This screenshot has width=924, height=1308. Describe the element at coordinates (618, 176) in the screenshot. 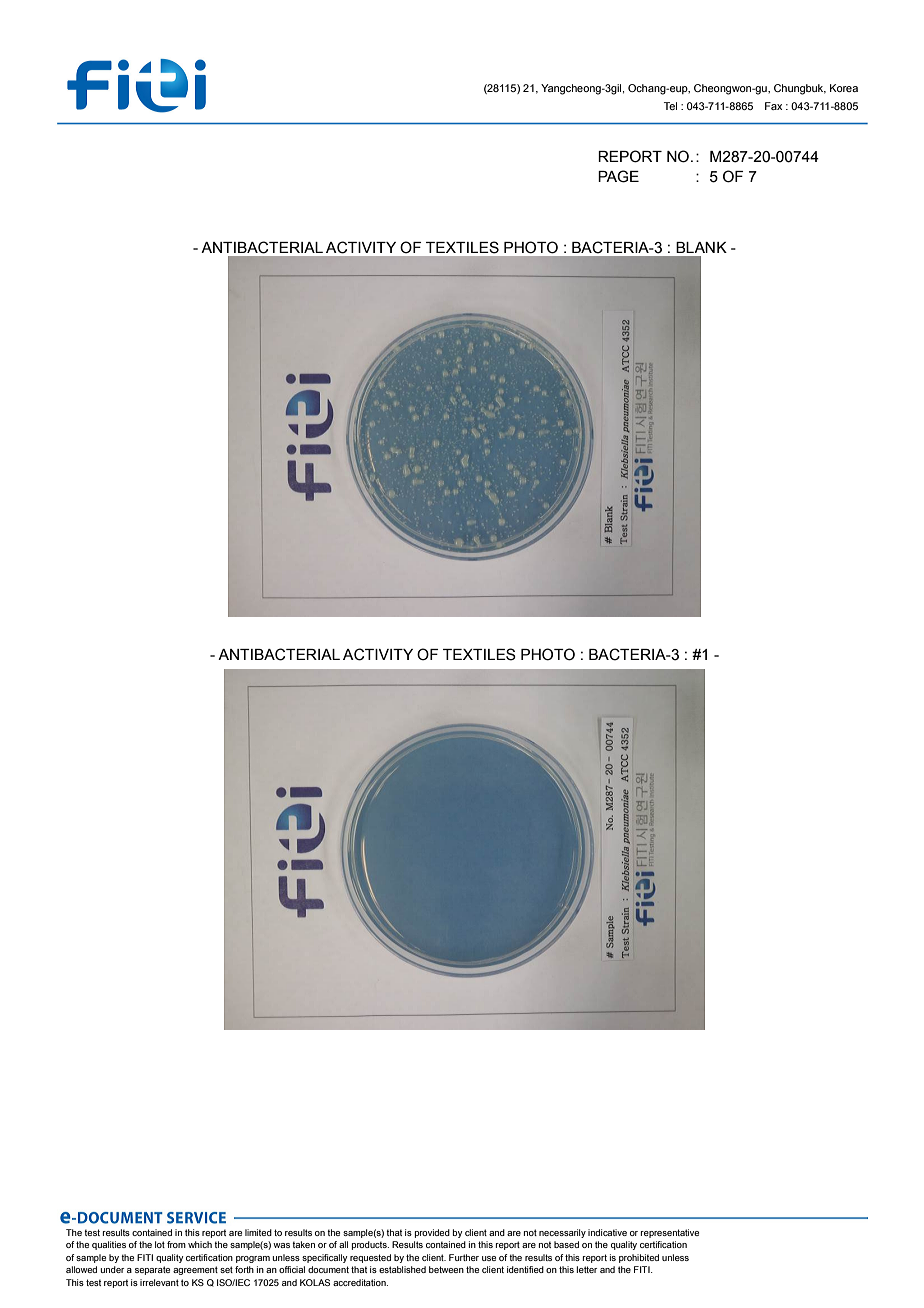

I see `PAGE` at that location.
